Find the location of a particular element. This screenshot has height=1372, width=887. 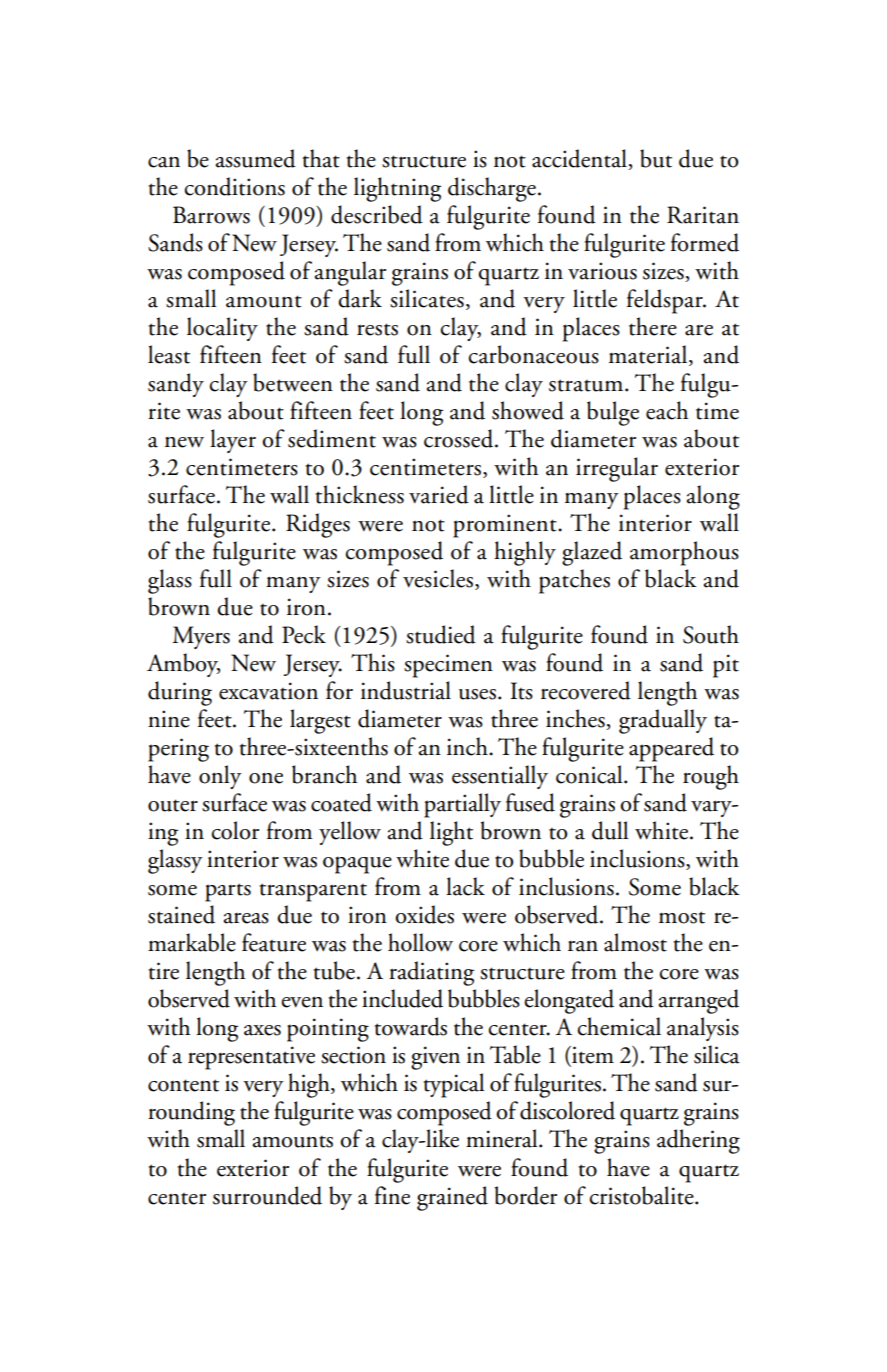

discharge is located at coordinates (492, 189).
